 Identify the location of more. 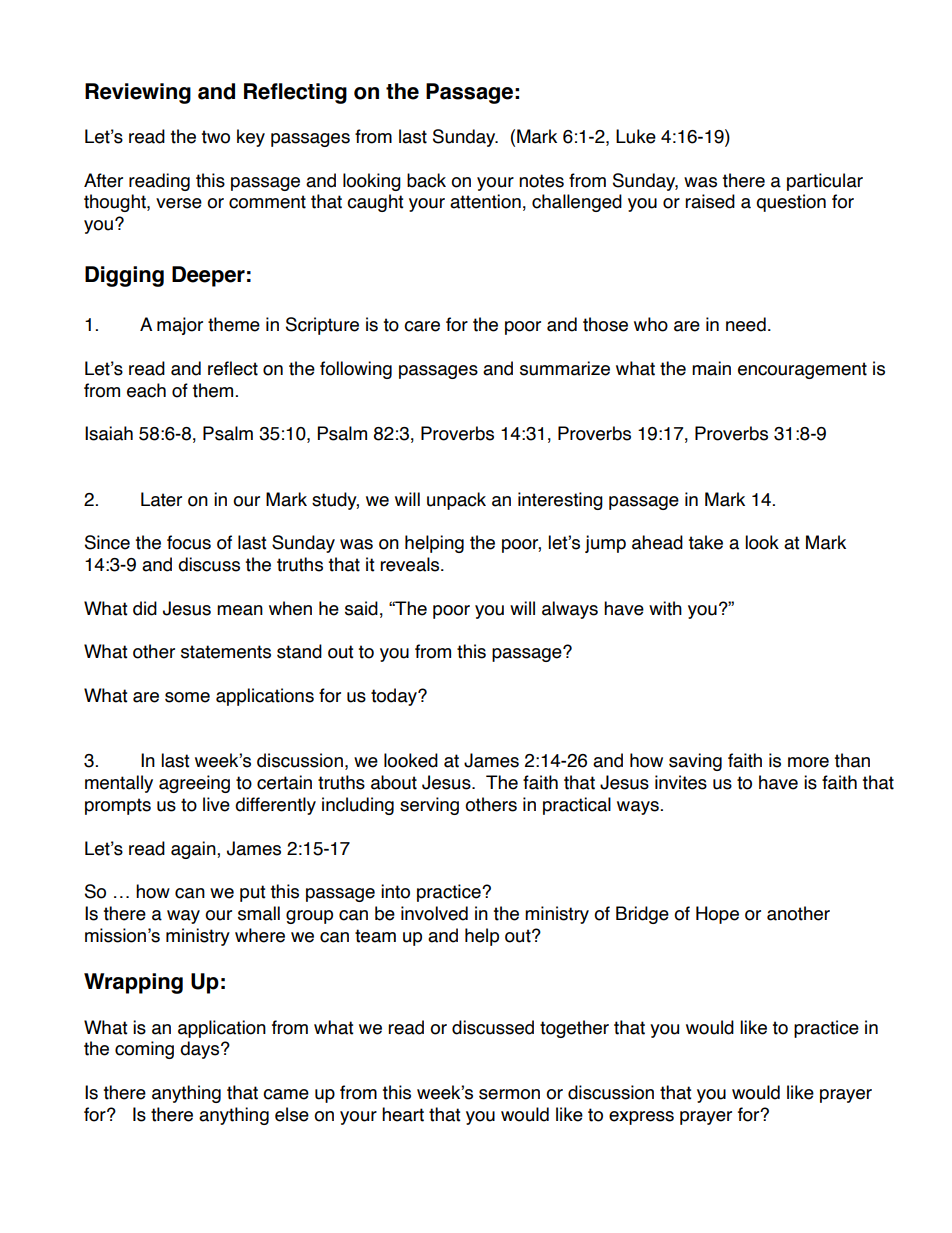
(808, 762).
